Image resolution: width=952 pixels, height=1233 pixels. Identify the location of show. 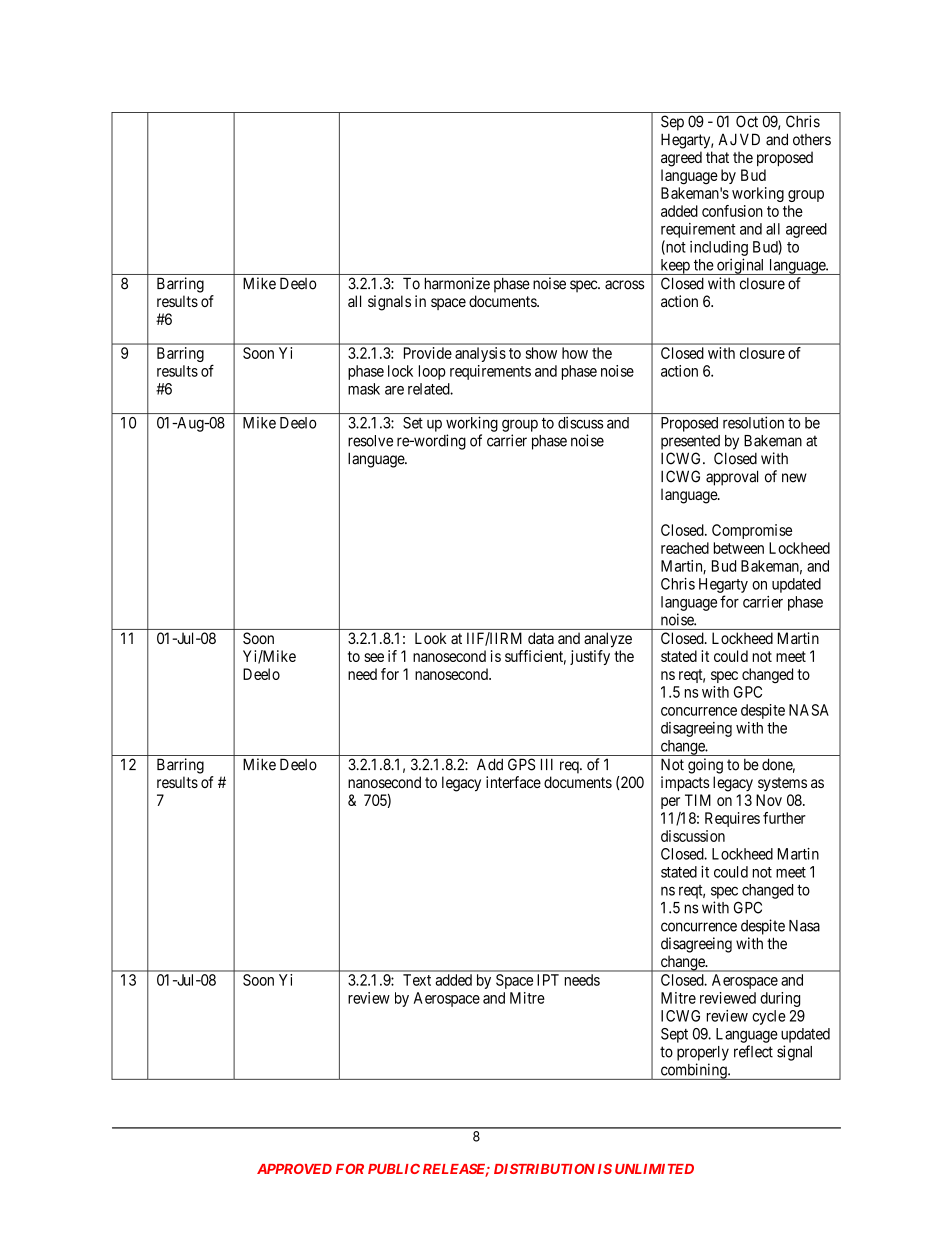
(541, 353).
